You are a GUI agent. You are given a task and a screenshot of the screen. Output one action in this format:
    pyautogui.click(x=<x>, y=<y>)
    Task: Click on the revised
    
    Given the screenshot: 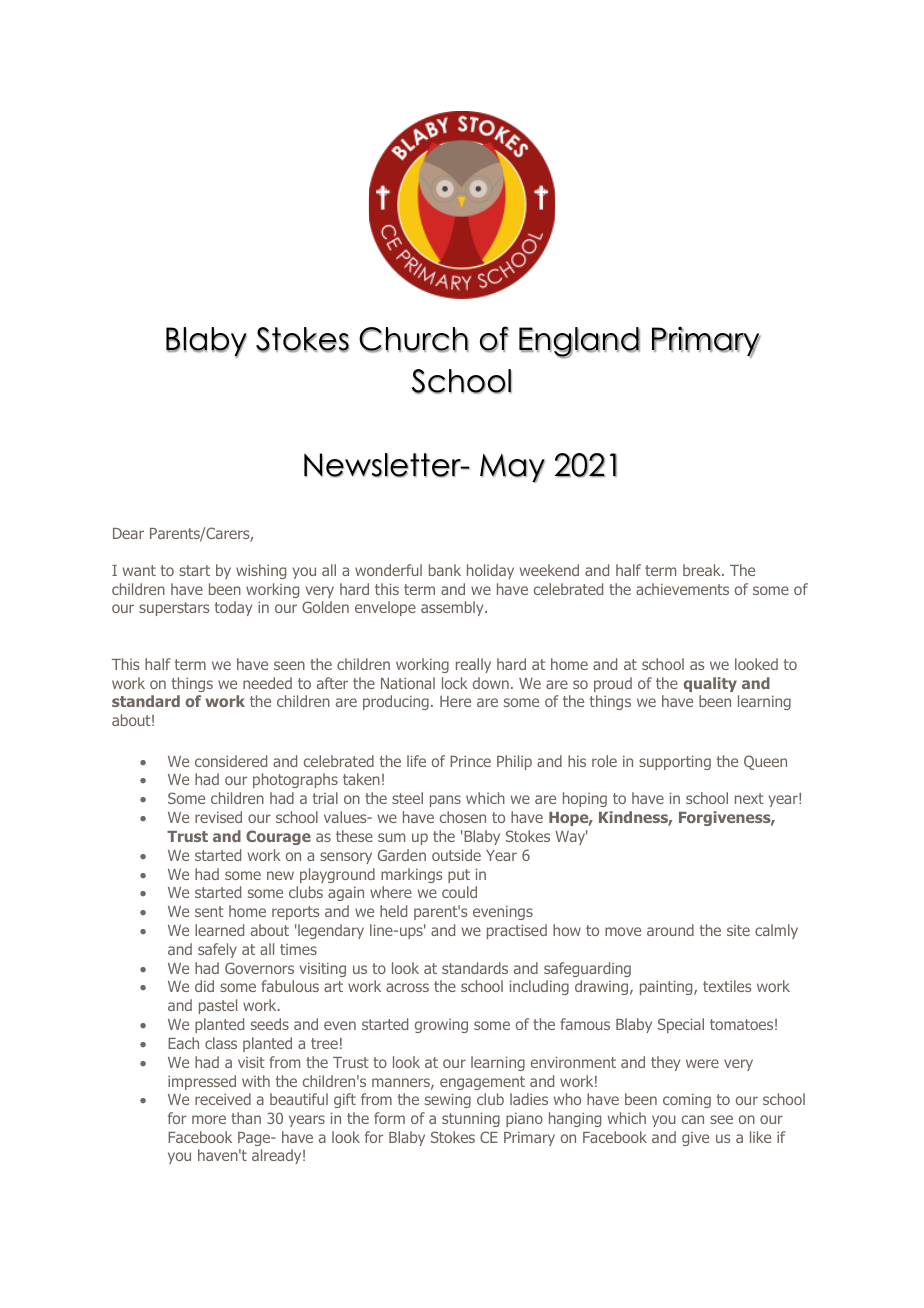 What is the action you would take?
    pyautogui.click(x=218, y=817)
